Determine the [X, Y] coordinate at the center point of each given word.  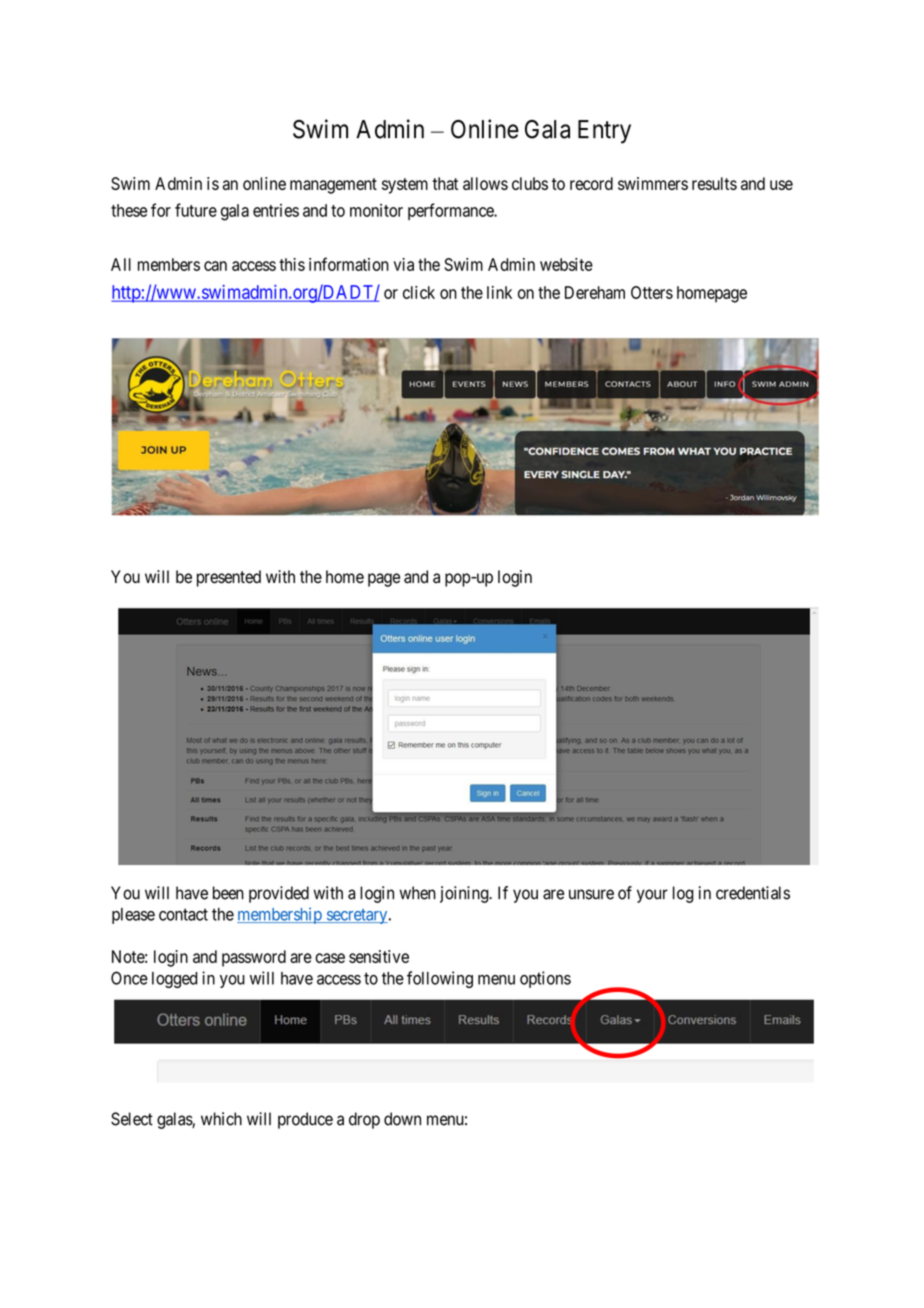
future [196, 210]
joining [465, 894]
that [445, 183]
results [714, 183]
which [221, 1119]
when [417, 893]
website [566, 264]
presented [229, 578]
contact [183, 914]
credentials [753, 893]
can [215, 266]
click [419, 292]
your [652, 896]
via [404, 264]
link [499, 292]
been [228, 893]
